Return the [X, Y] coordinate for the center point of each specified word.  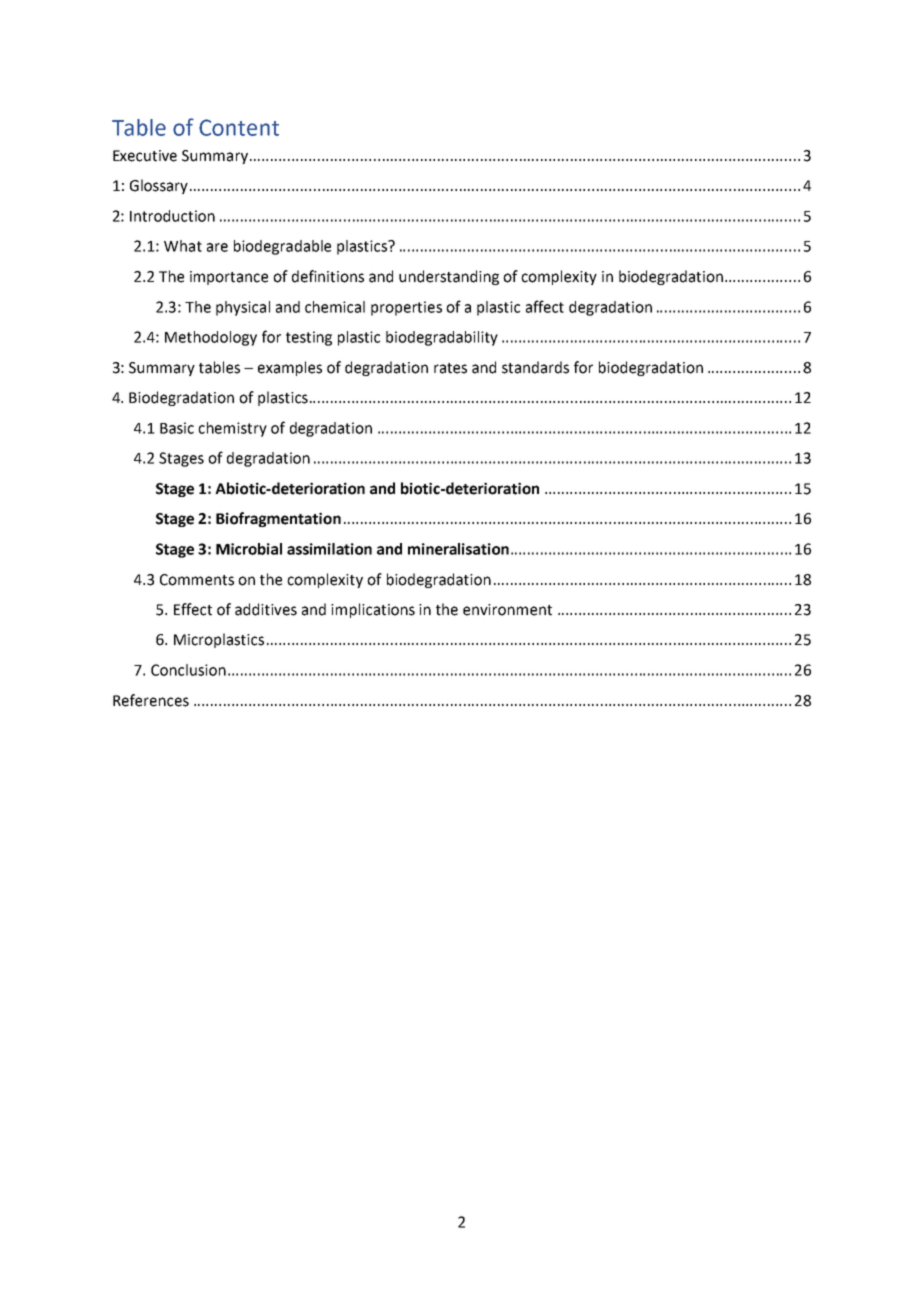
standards [535, 367]
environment [507, 610]
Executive [145, 156]
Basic [177, 428]
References [151, 700]
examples [290, 368]
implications [373, 610]
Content [239, 127]
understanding [449, 277]
